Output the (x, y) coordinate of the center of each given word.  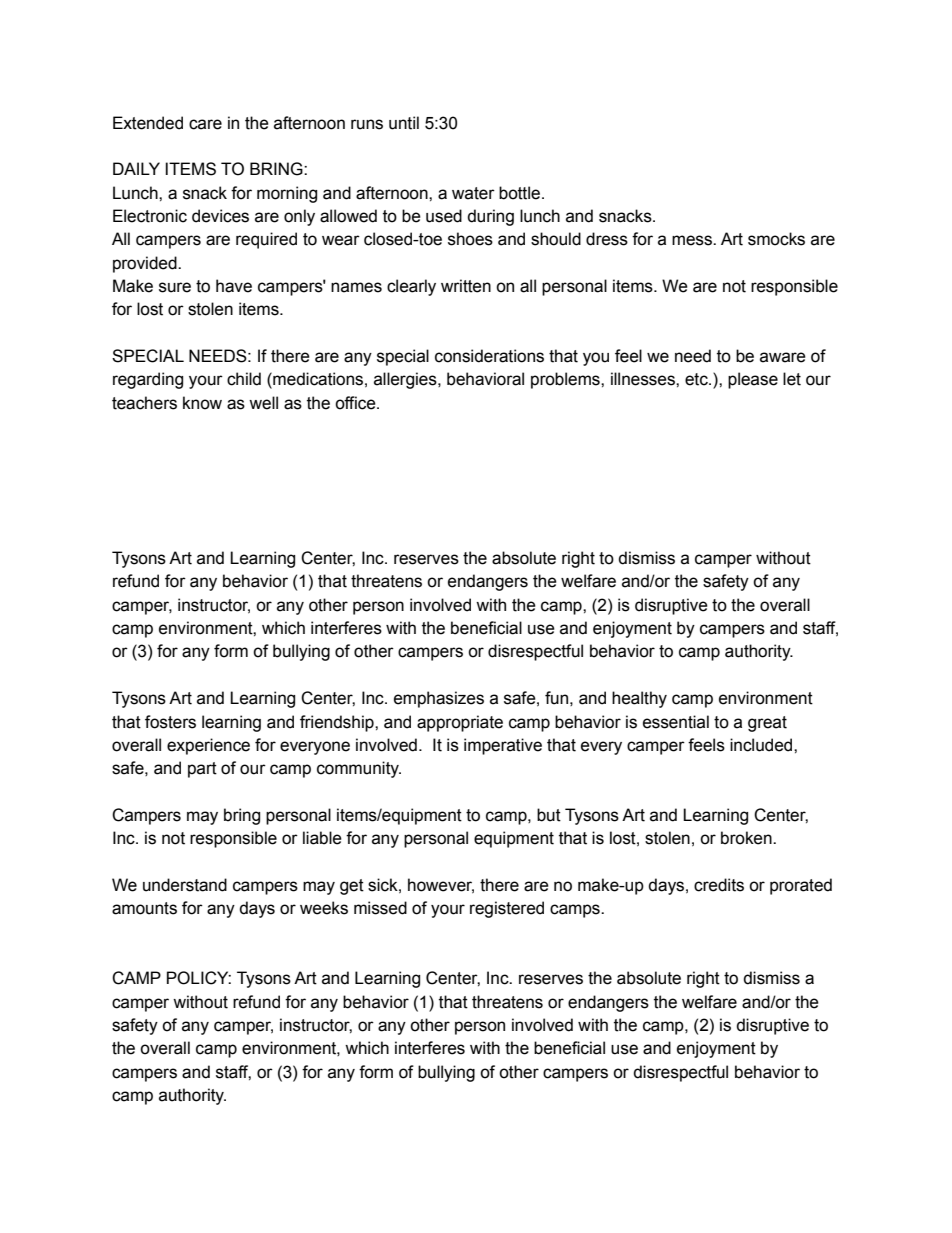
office (356, 403)
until (404, 123)
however (441, 886)
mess (693, 240)
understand (185, 885)
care (205, 124)
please (753, 380)
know (202, 403)
